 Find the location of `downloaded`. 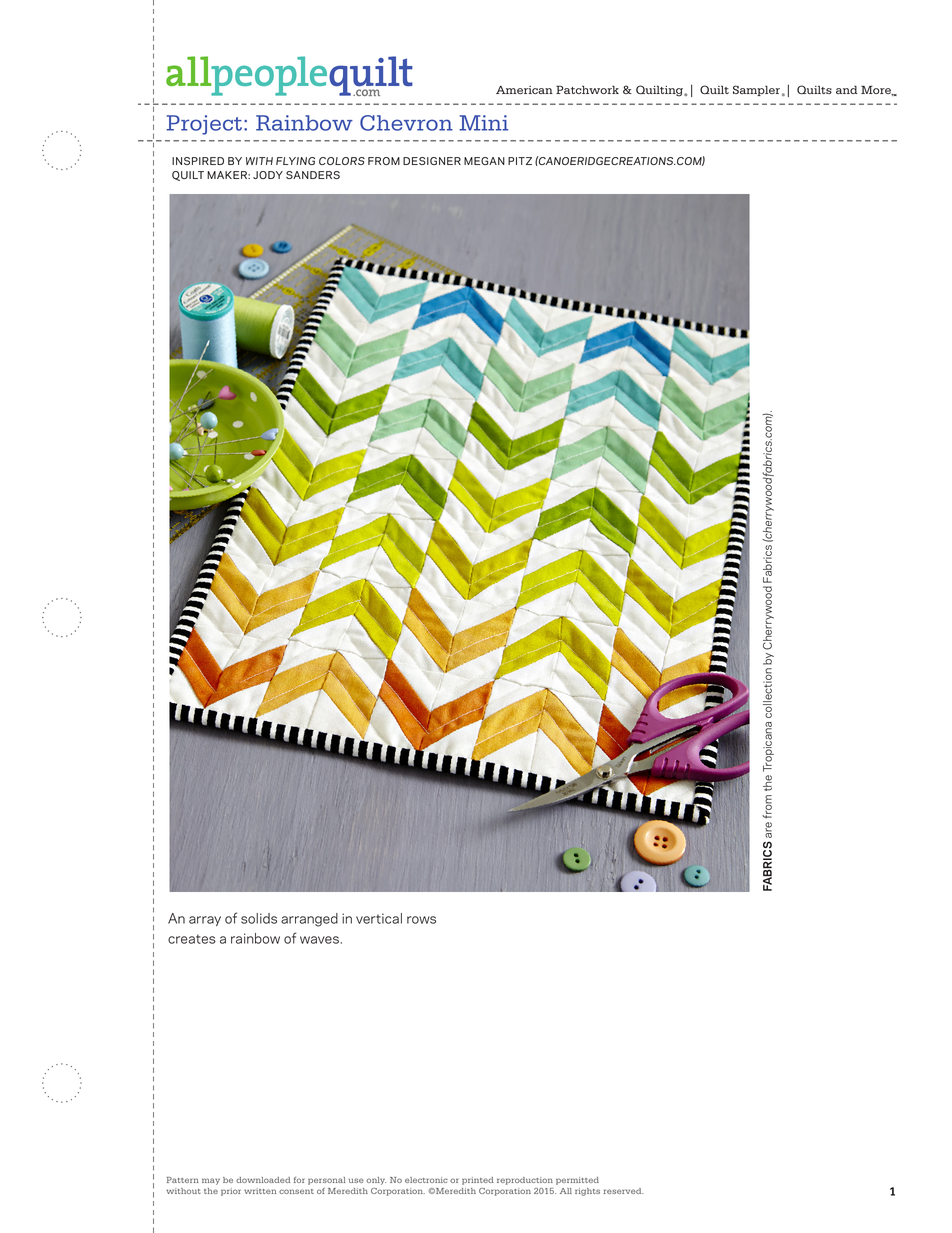

downloaded is located at coordinates (263, 1180).
